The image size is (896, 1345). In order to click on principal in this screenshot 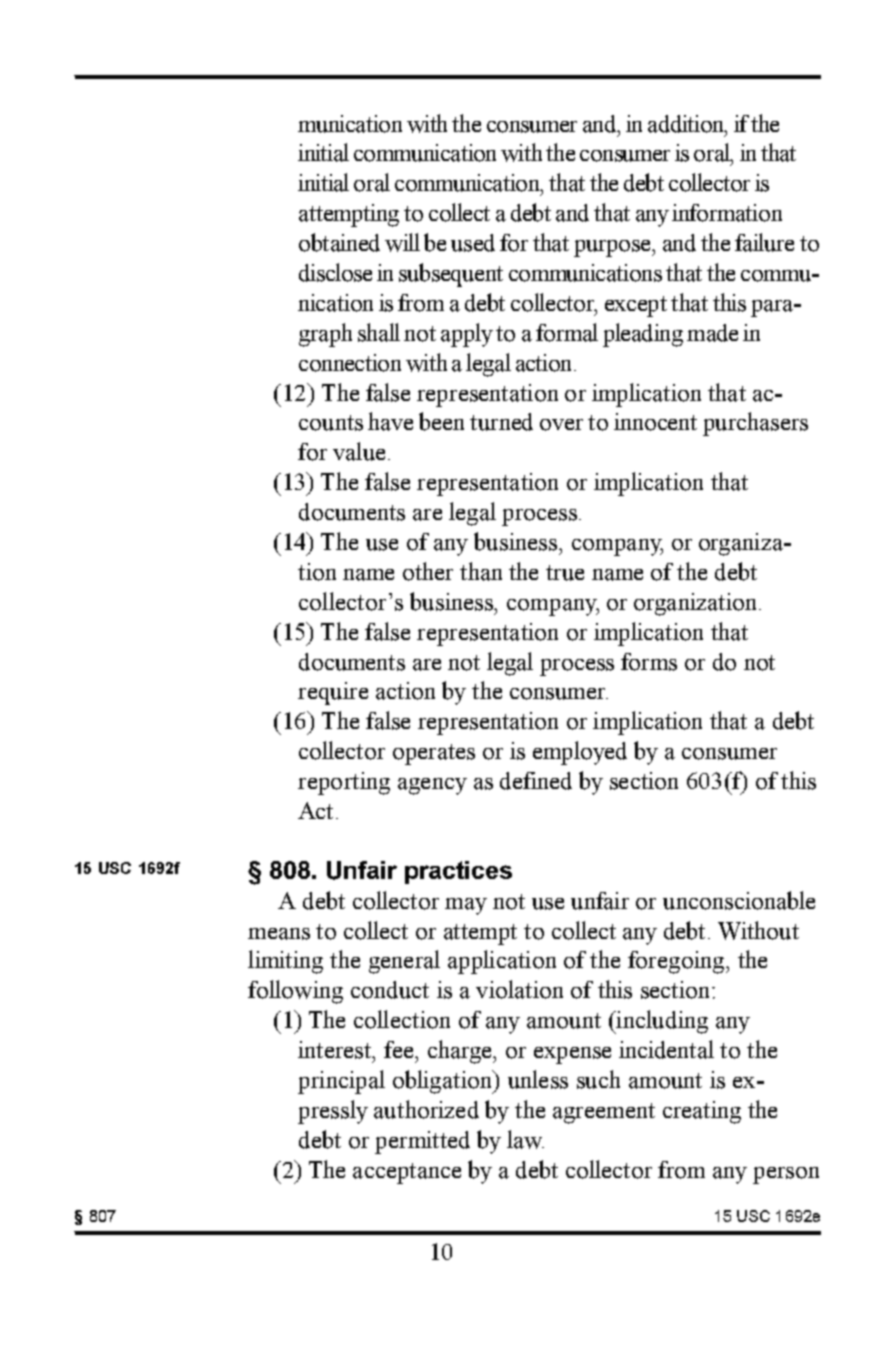, I will do `click(341, 1082)`.
